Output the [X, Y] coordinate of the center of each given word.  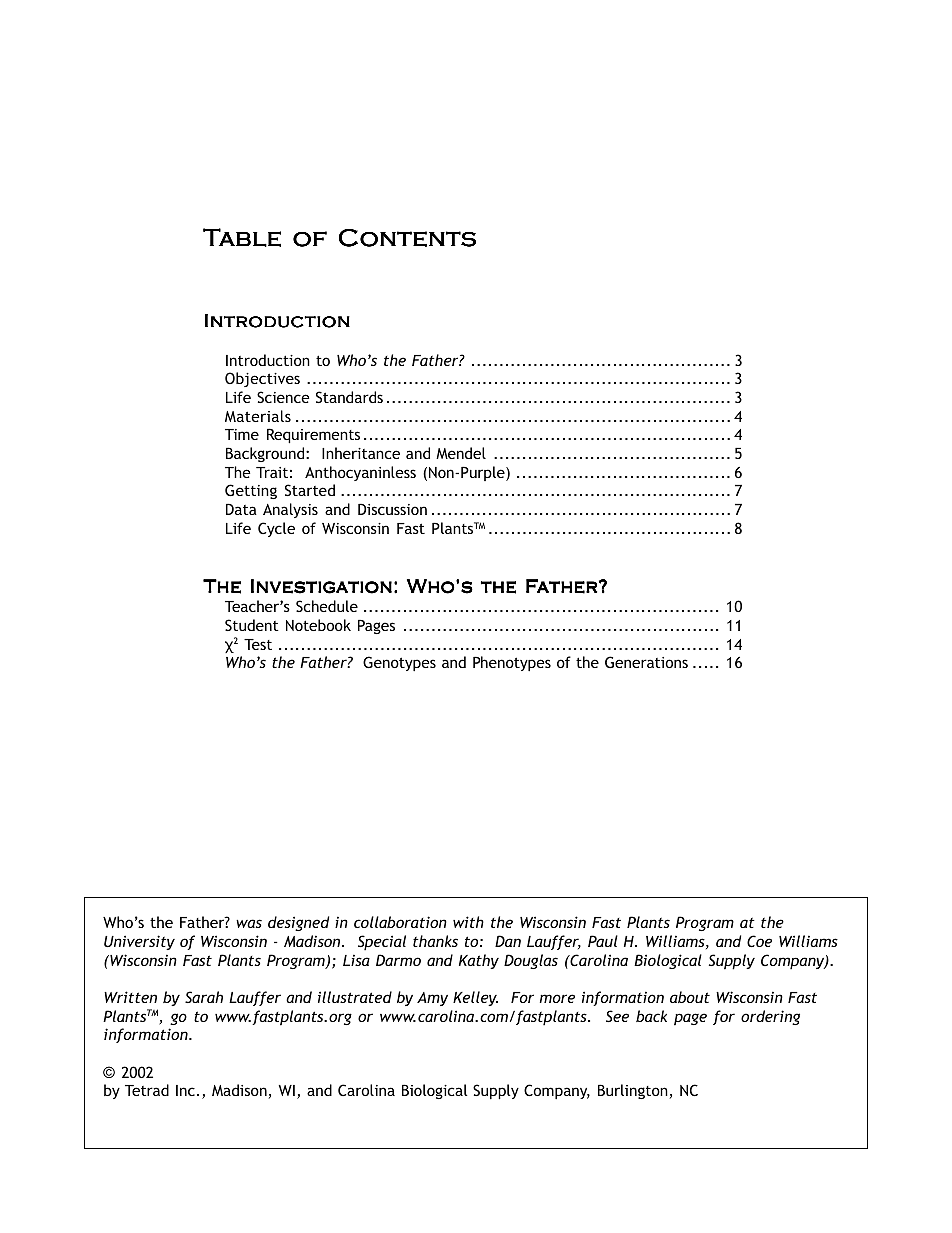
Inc [185, 1090]
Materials [258, 416]
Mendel [461, 453]
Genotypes [399, 663]
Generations [646, 662]
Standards [349, 397]
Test [258, 644]
